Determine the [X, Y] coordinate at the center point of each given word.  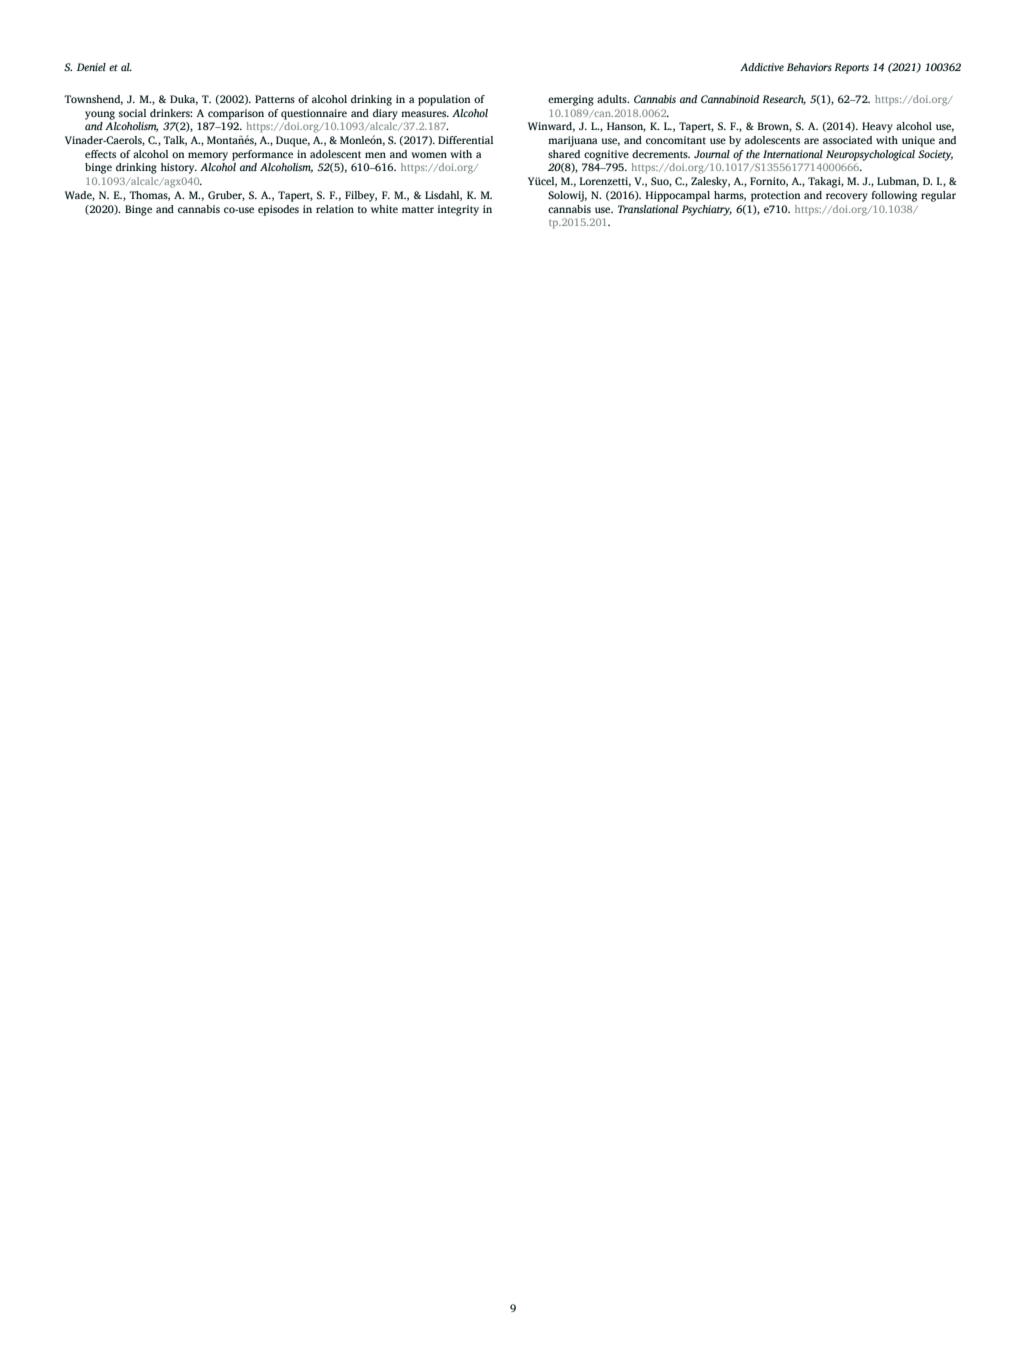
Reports [851, 68]
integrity [458, 210]
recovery [847, 197]
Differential [465, 140]
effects [100, 154]
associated [847, 140]
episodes [278, 210]
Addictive [762, 67]
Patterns [275, 99]
